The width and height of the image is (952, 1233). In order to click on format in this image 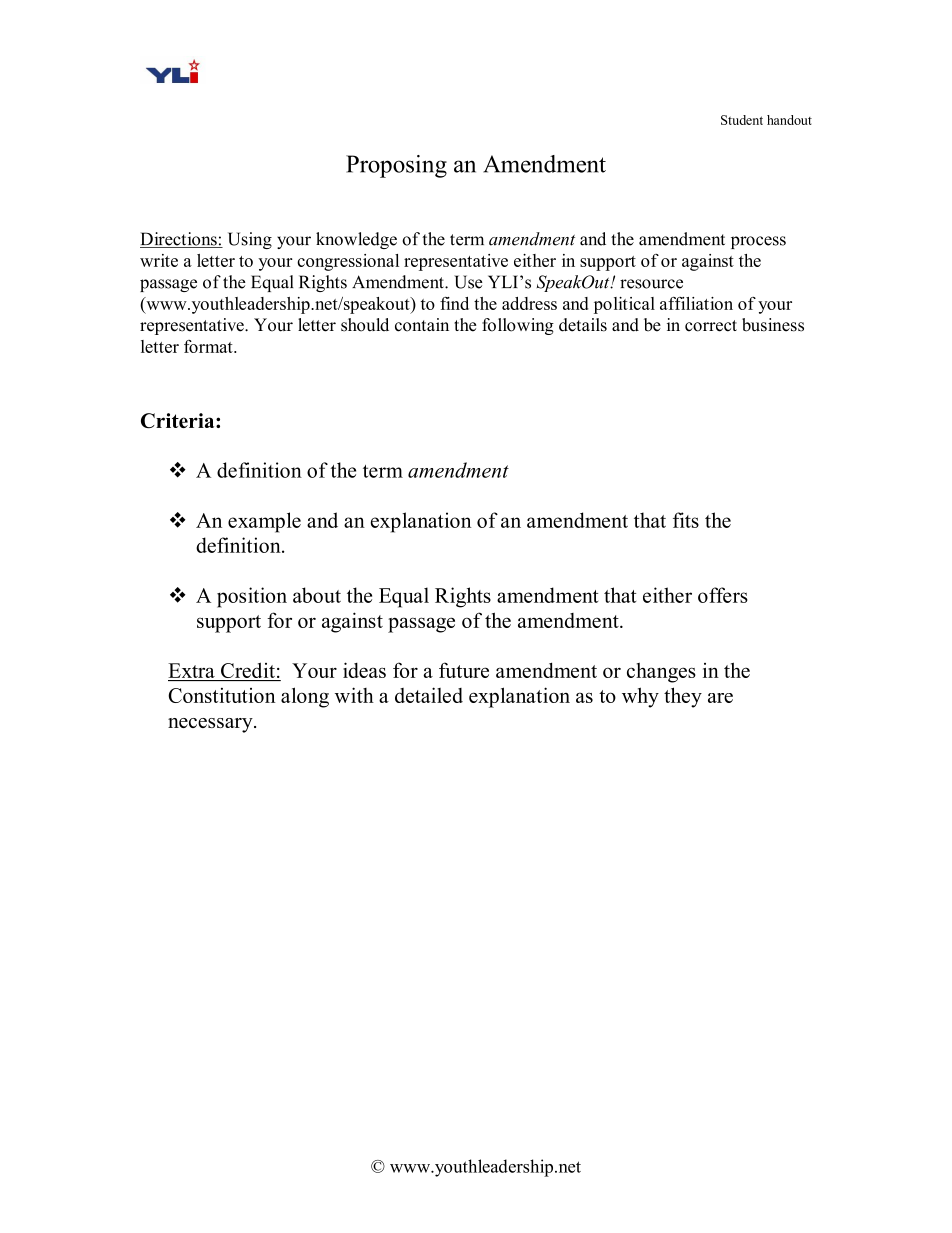, I will do `click(209, 346)`.
